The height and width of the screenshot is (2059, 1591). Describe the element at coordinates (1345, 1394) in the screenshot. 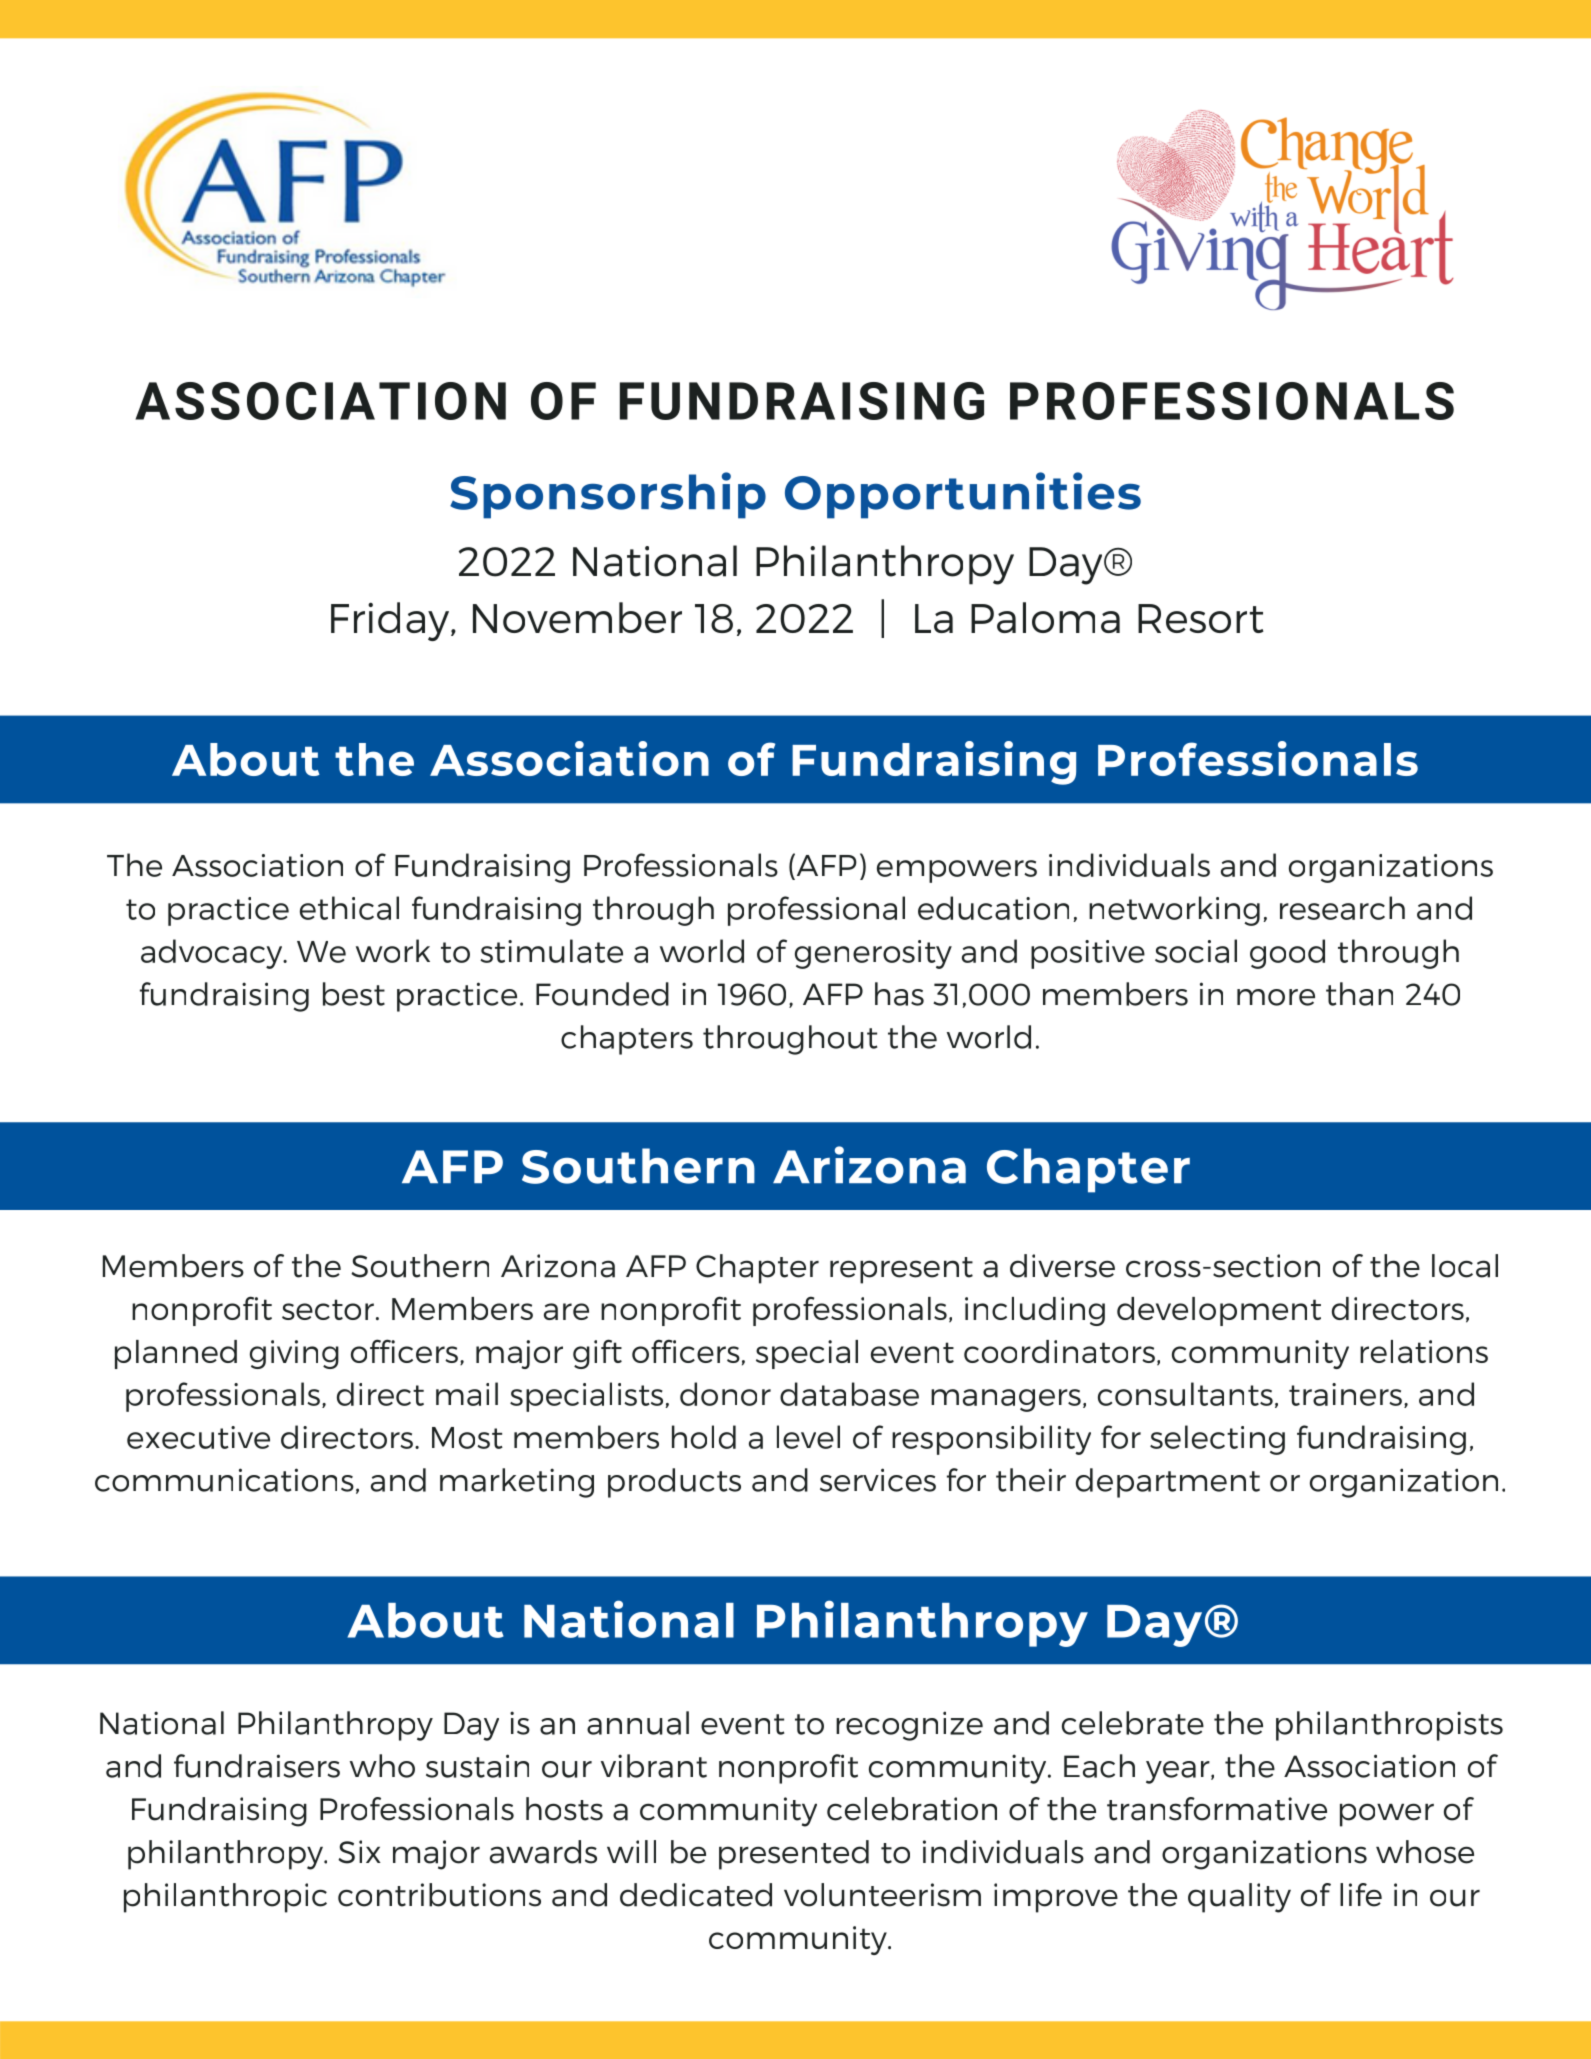

I see `trainers` at that location.
